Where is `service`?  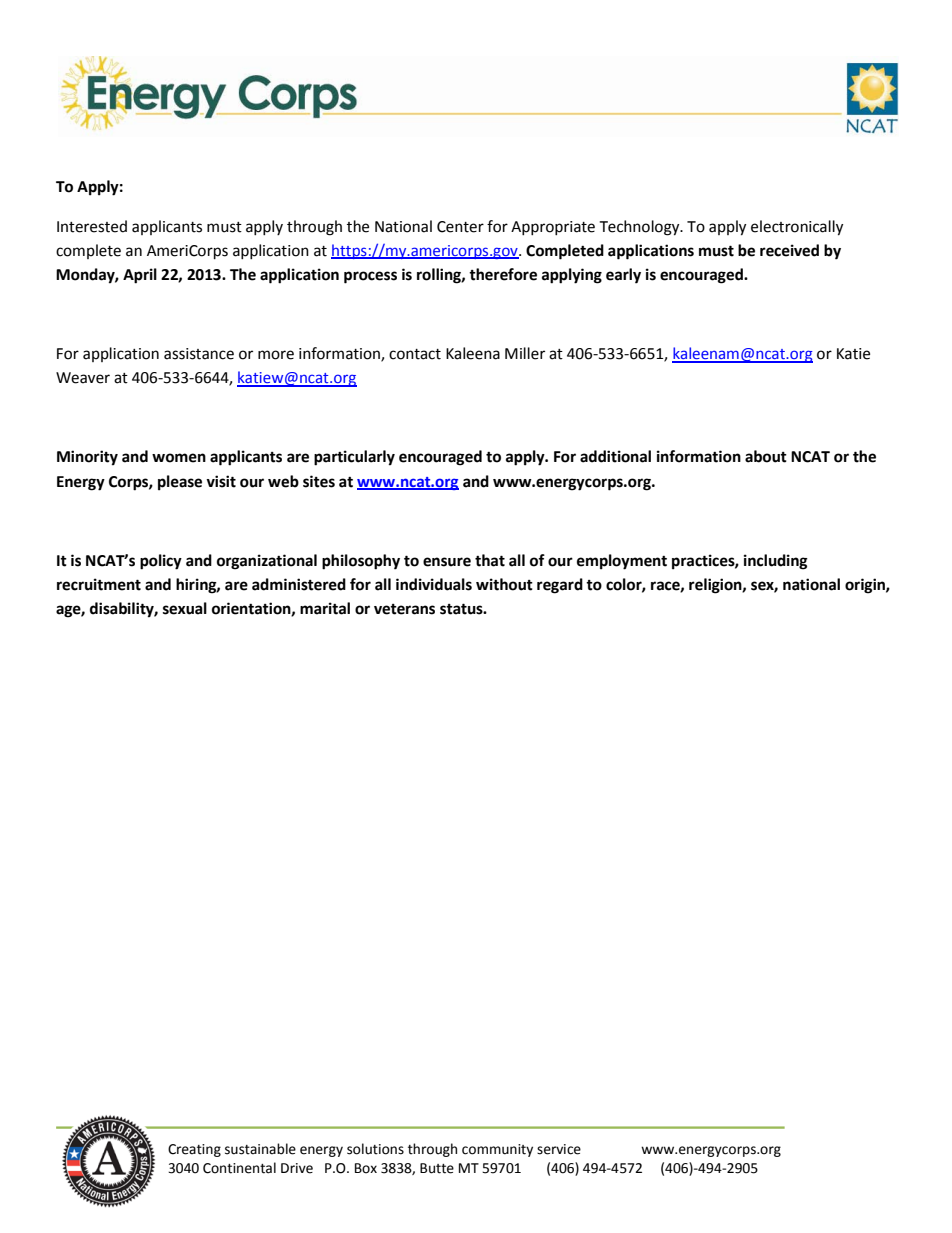
service is located at coordinates (559, 1149).
